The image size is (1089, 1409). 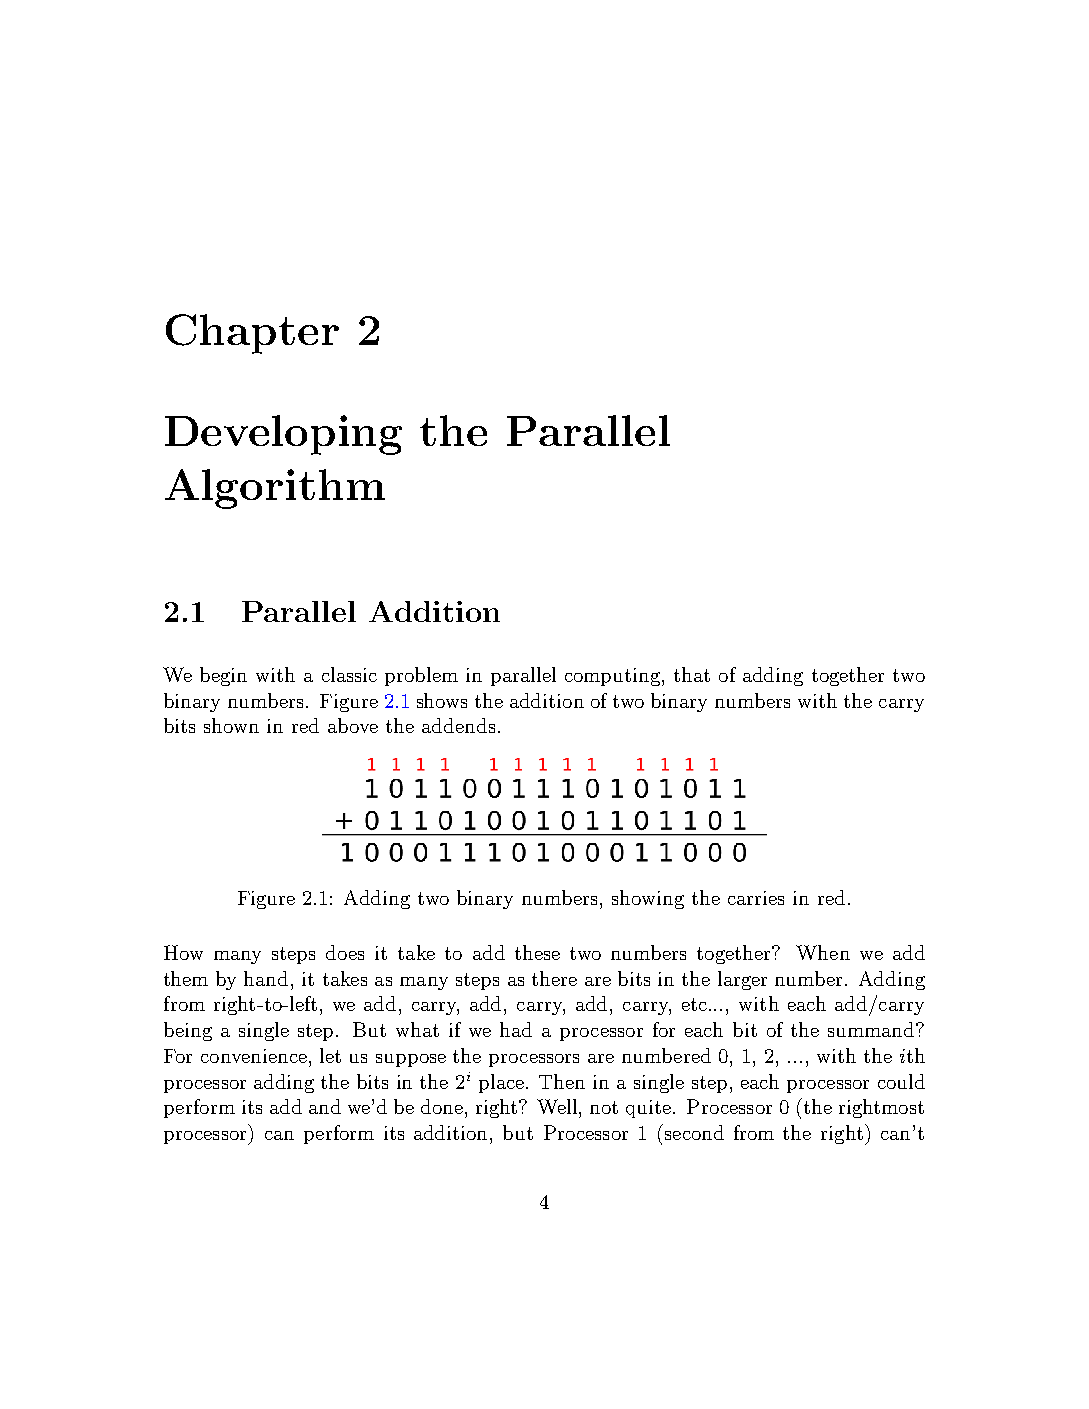 I want to click on carries, so click(x=756, y=898).
